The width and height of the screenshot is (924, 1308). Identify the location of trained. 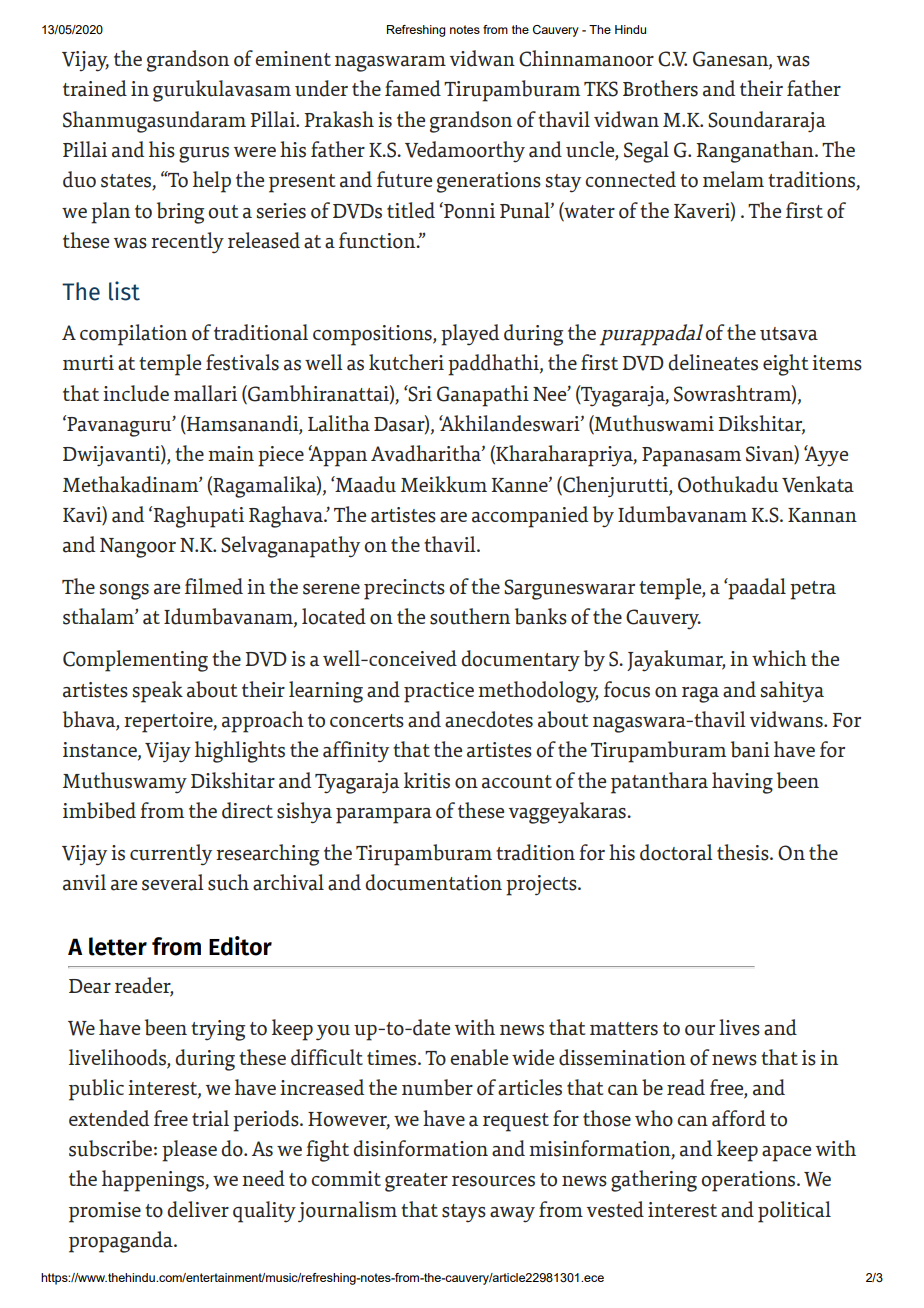
(95, 88).
